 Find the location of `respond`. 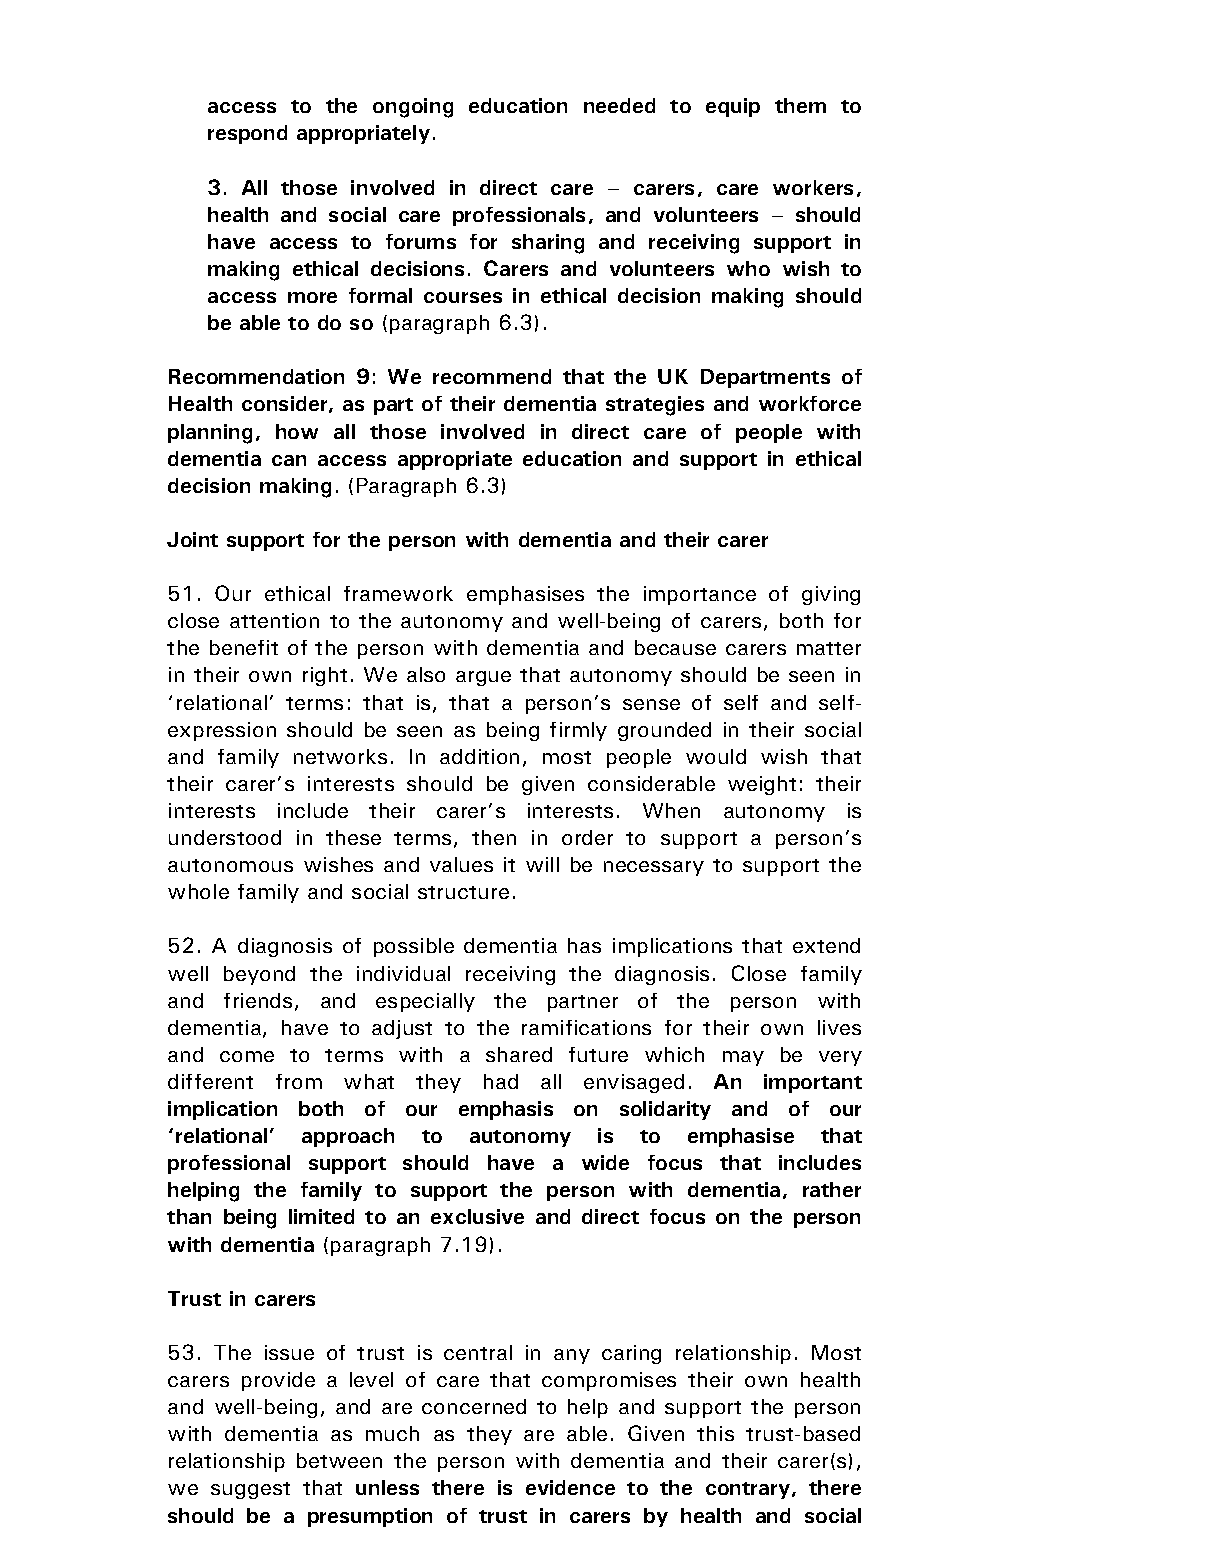

respond is located at coordinates (247, 134).
